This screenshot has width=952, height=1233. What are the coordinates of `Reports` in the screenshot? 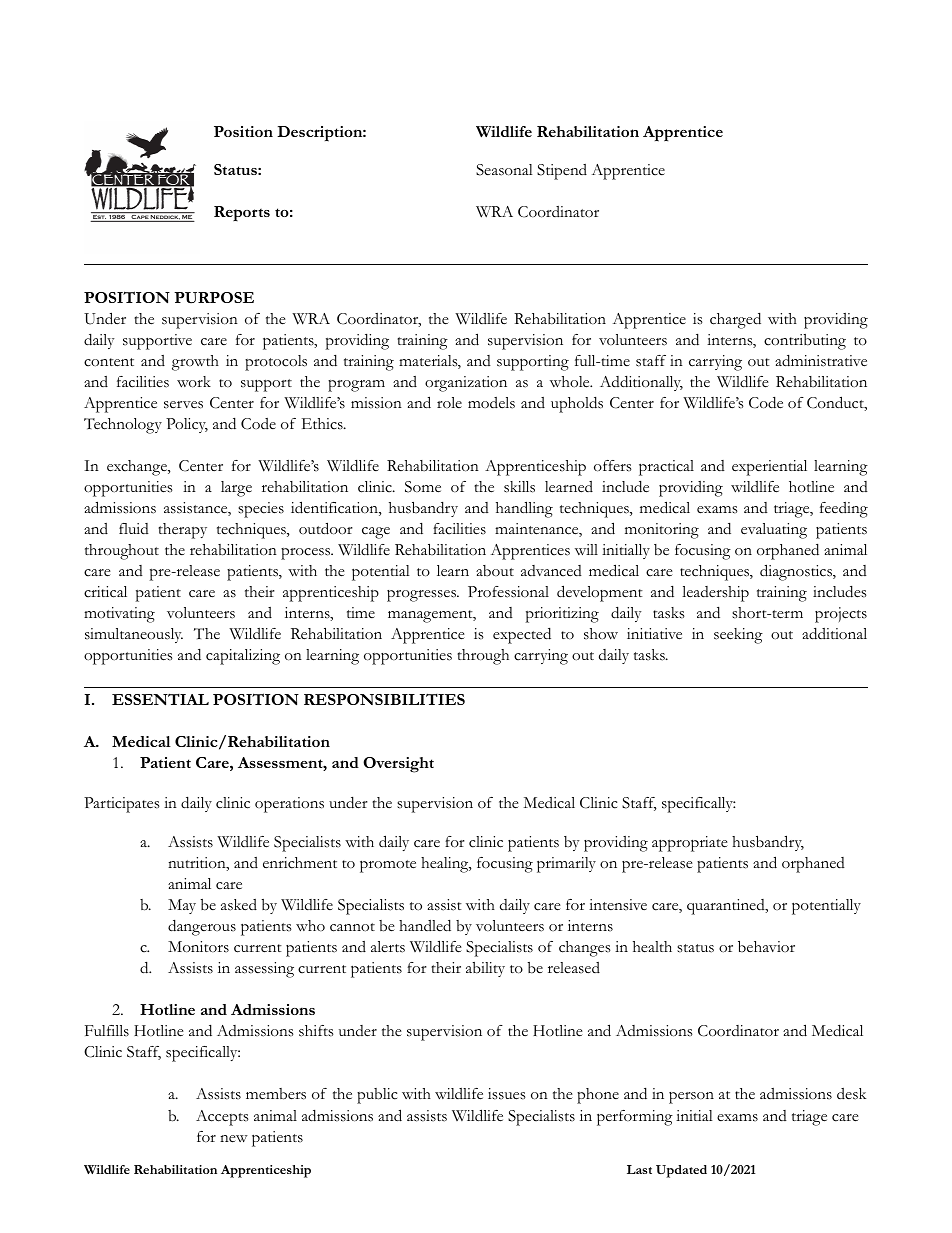 It's located at (242, 213).
